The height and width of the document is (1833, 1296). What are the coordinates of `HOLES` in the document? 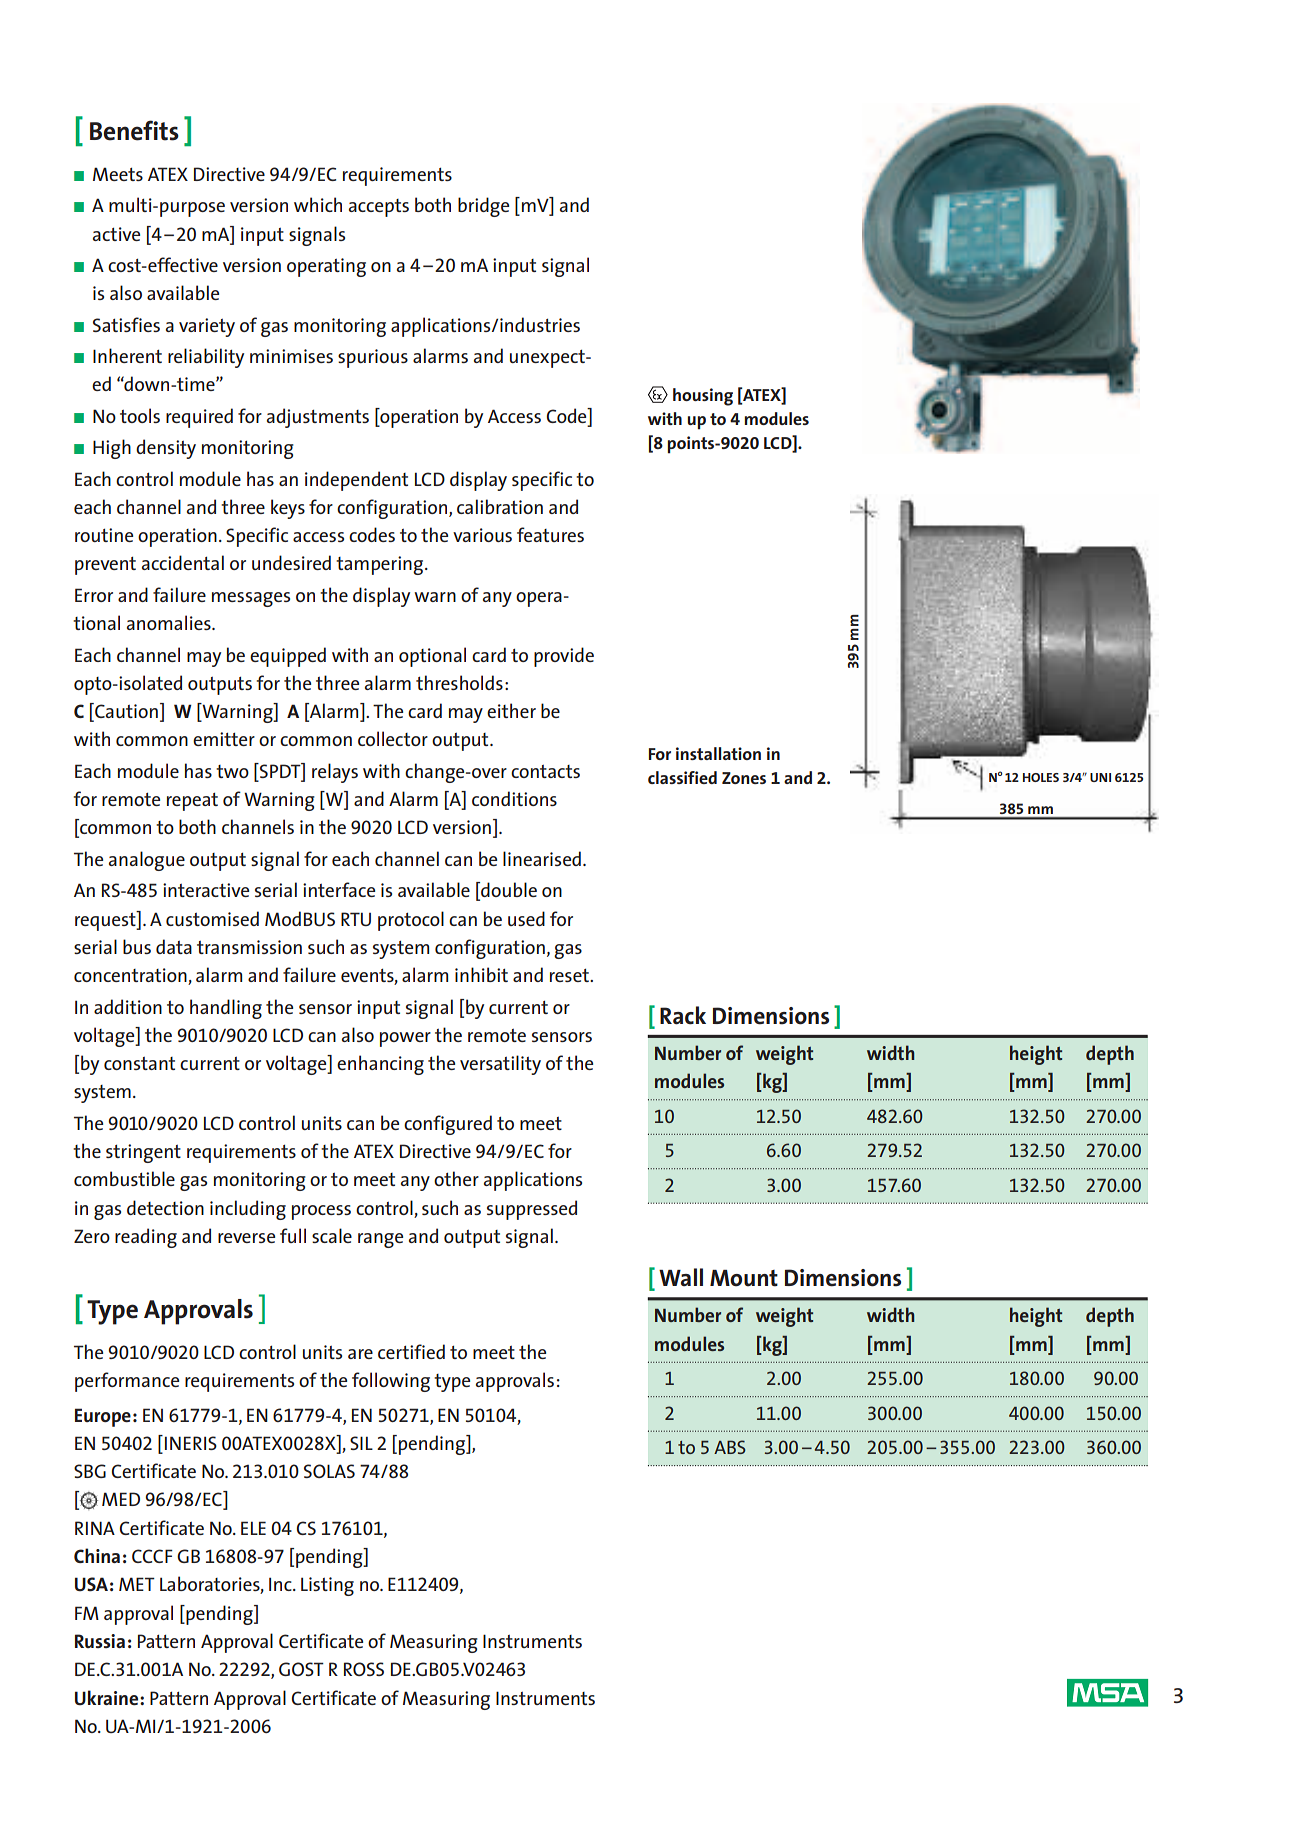 It's located at (1041, 777).
